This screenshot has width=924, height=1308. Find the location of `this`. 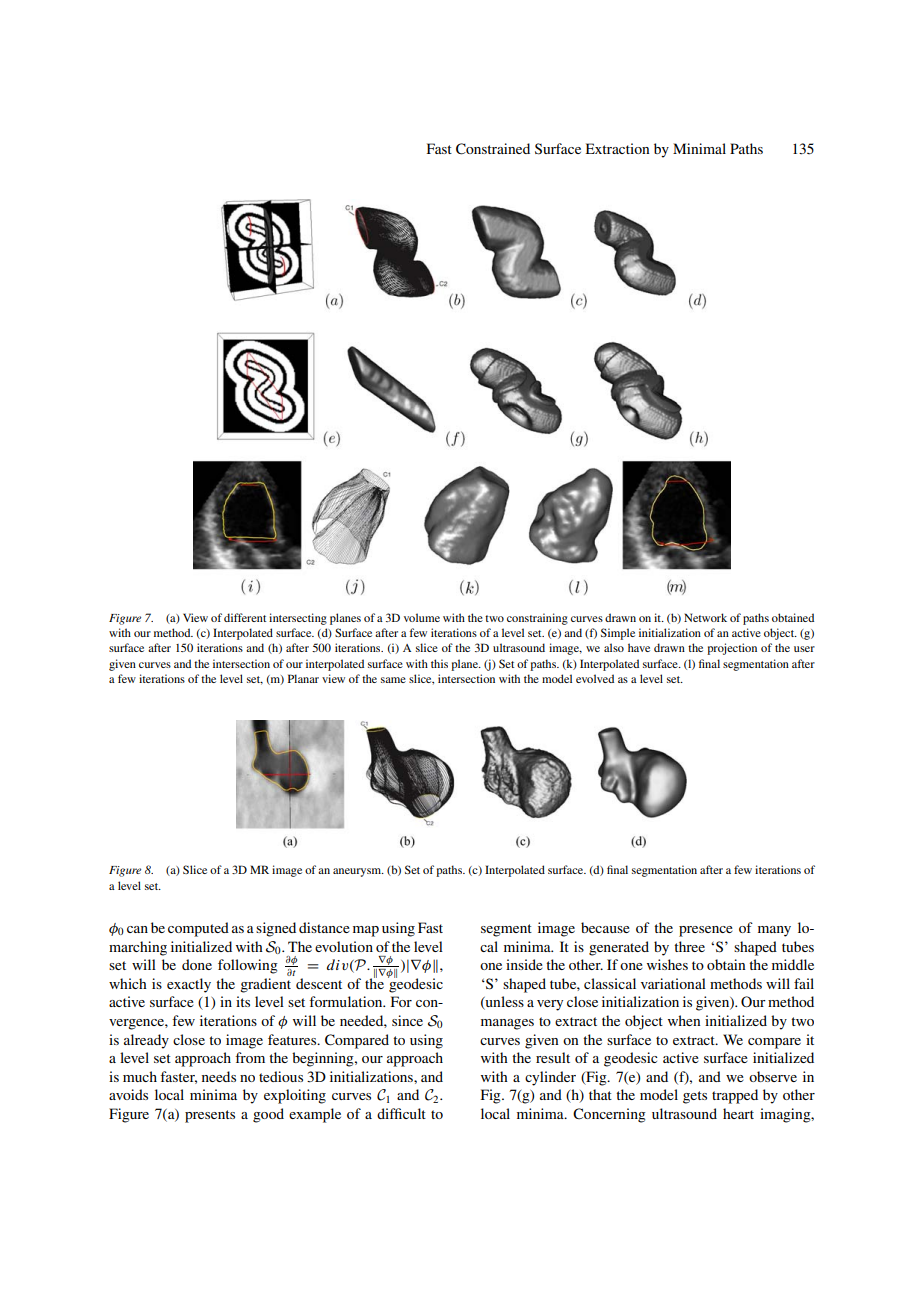

this is located at coordinates (439, 663).
